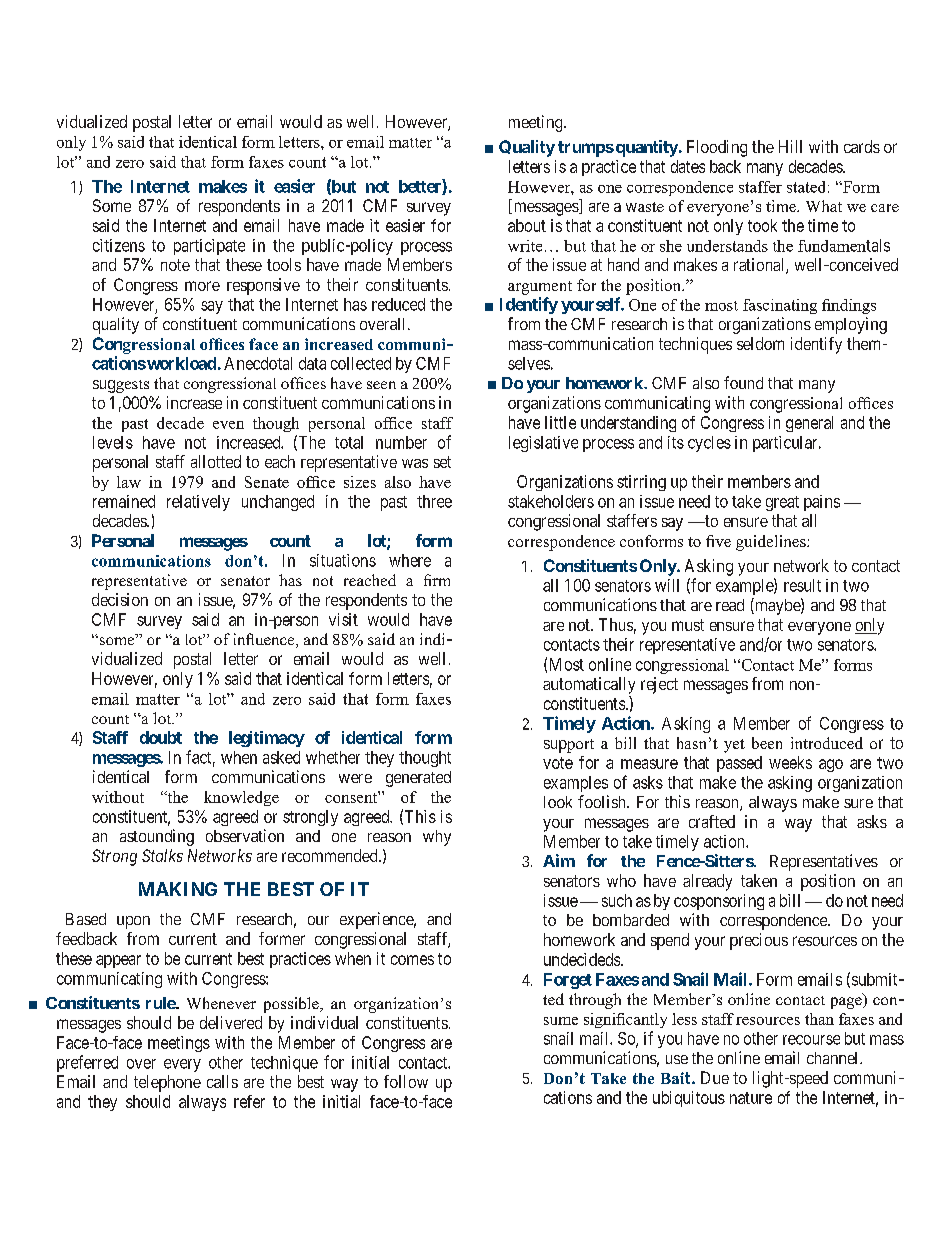 This screenshot has width=952, height=1233. What do you see at coordinates (167, 1083) in the screenshot?
I see `telephone` at bounding box center [167, 1083].
